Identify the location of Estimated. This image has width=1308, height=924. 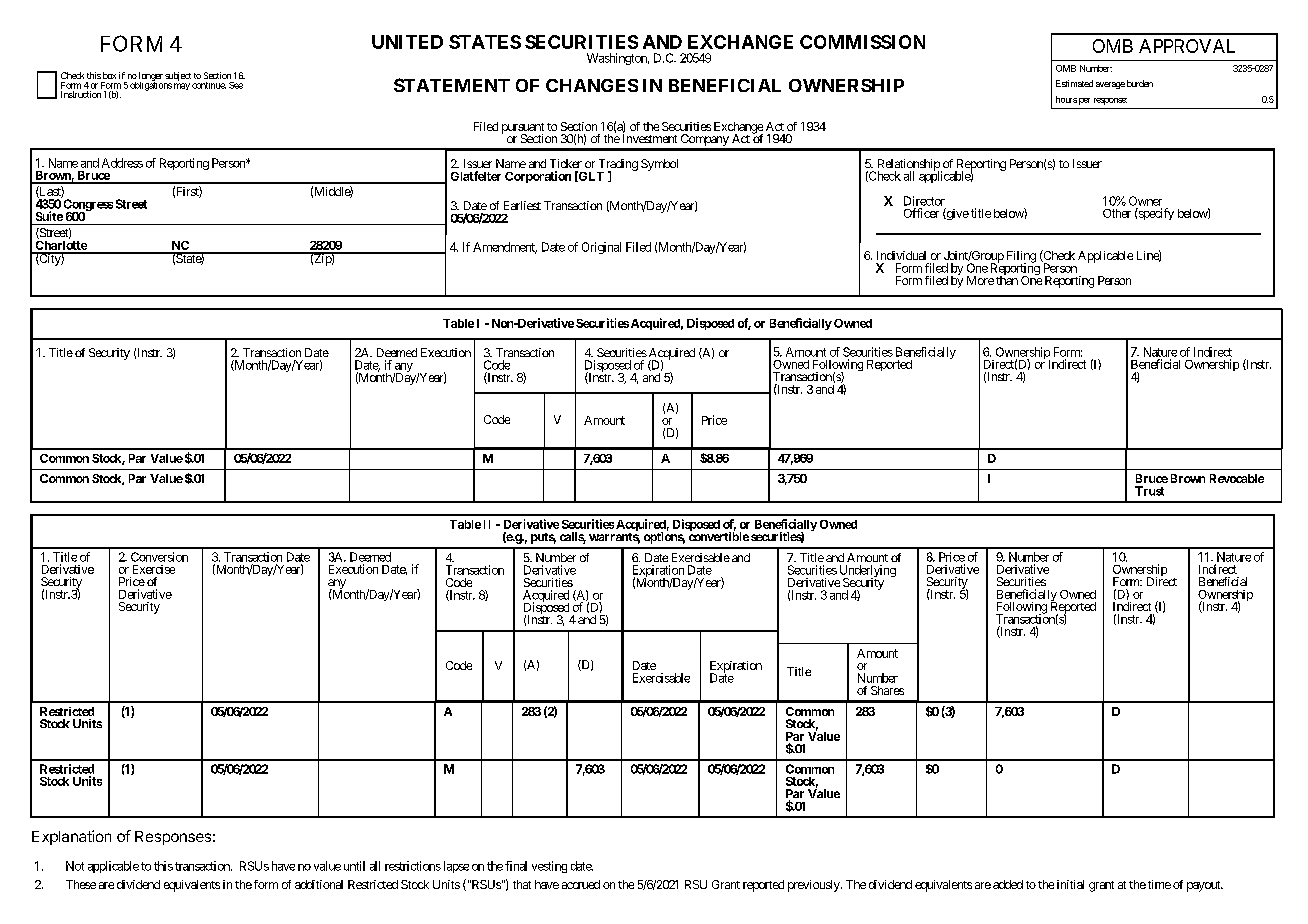
(1074, 83).
